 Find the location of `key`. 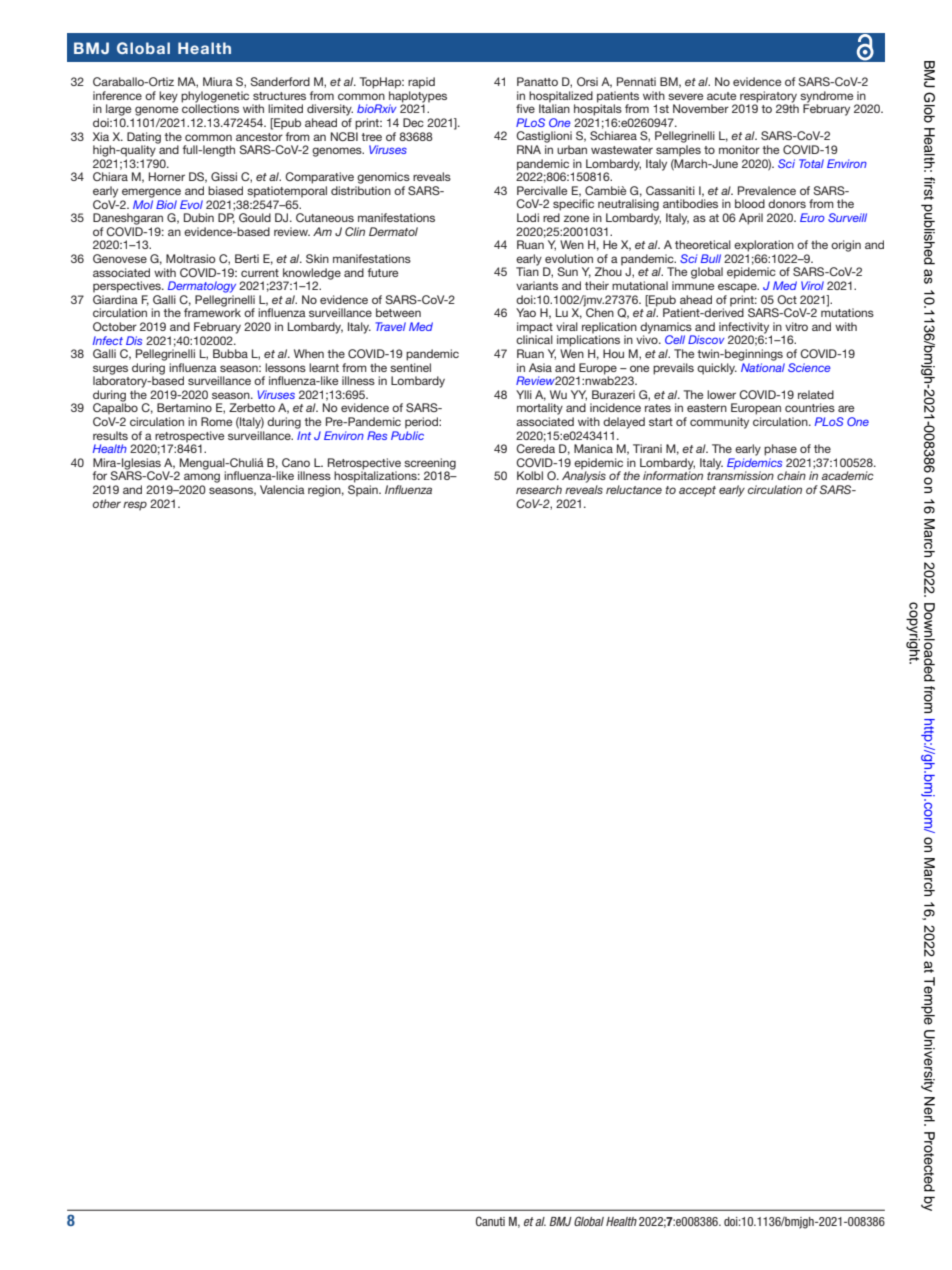

key is located at coordinates (168, 97).
